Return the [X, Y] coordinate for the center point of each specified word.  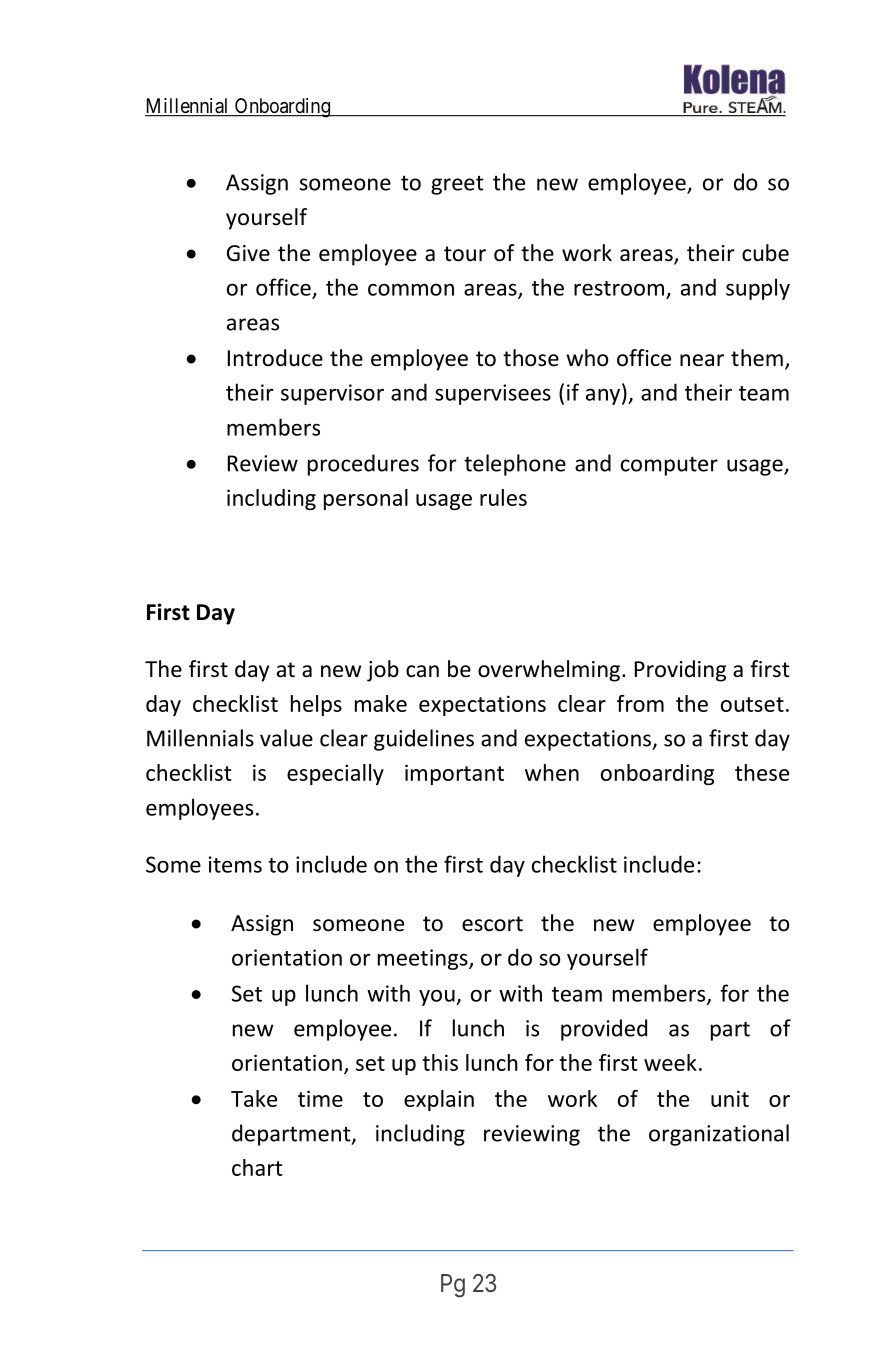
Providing [680, 671]
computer [669, 466]
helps [316, 705]
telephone [515, 465]
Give [248, 253]
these [762, 772]
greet [457, 185]
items [235, 864]
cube [765, 253]
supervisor [332, 394]
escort [492, 924]
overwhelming [549, 671]
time [320, 1098]
